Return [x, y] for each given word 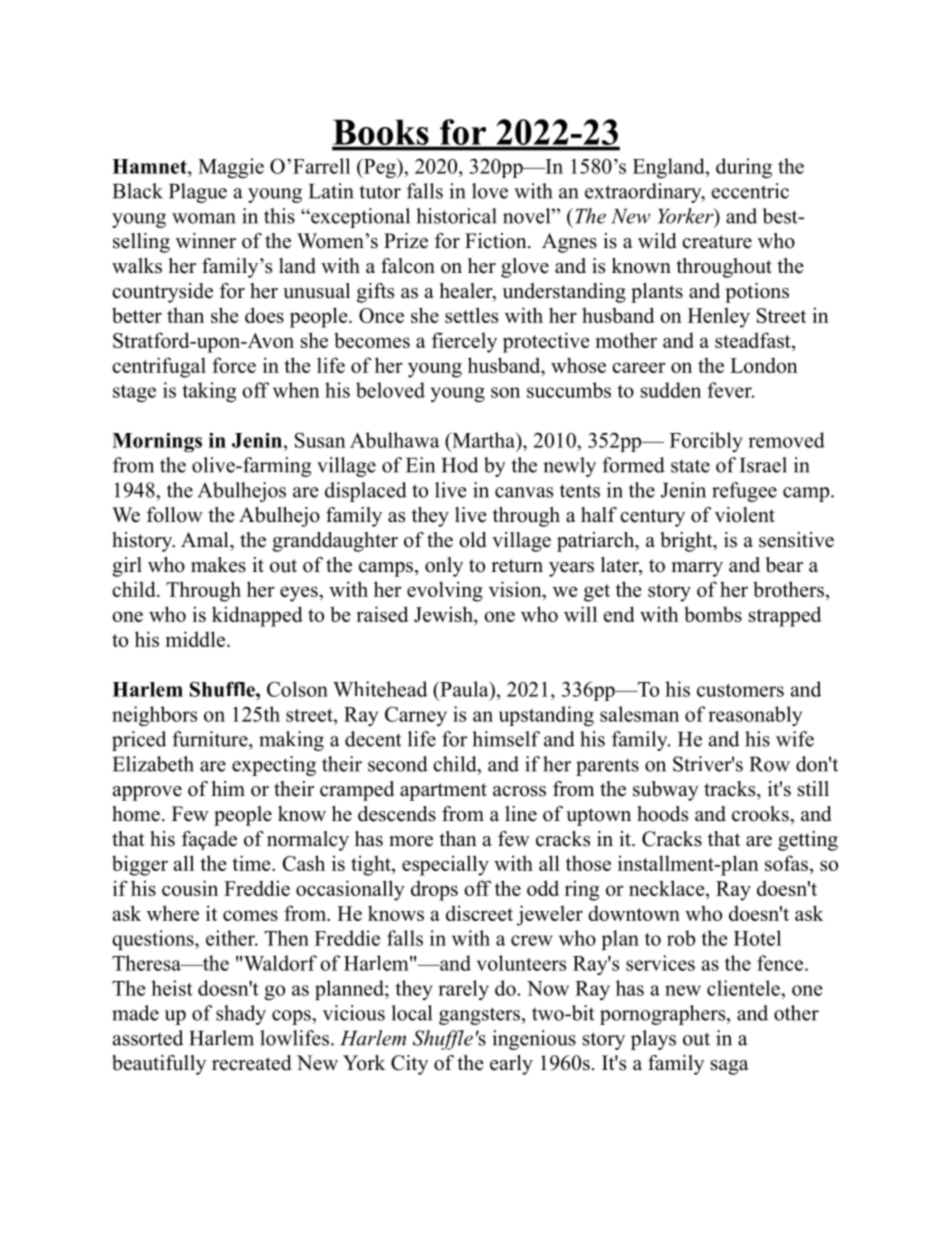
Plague [198, 193]
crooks [761, 814]
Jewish [444, 615]
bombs [713, 614]
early [511, 1065]
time [252, 863]
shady [241, 1015]
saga [730, 1067]
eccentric [750, 191]
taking [209, 392]
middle [197, 639]
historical [456, 216]
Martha [483, 440]
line [521, 814]
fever [730, 390]
